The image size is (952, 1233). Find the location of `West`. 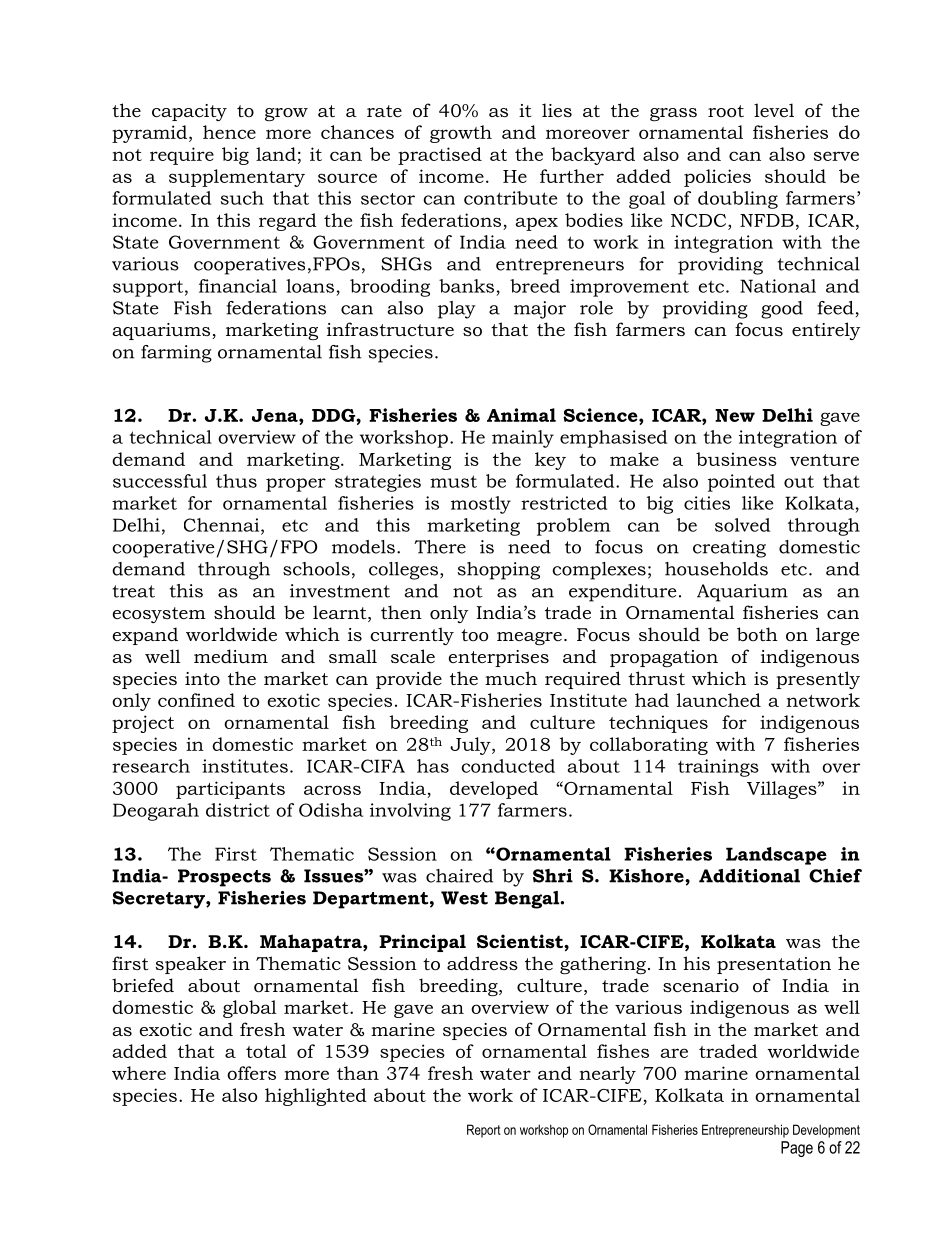

West is located at coordinates (464, 898).
